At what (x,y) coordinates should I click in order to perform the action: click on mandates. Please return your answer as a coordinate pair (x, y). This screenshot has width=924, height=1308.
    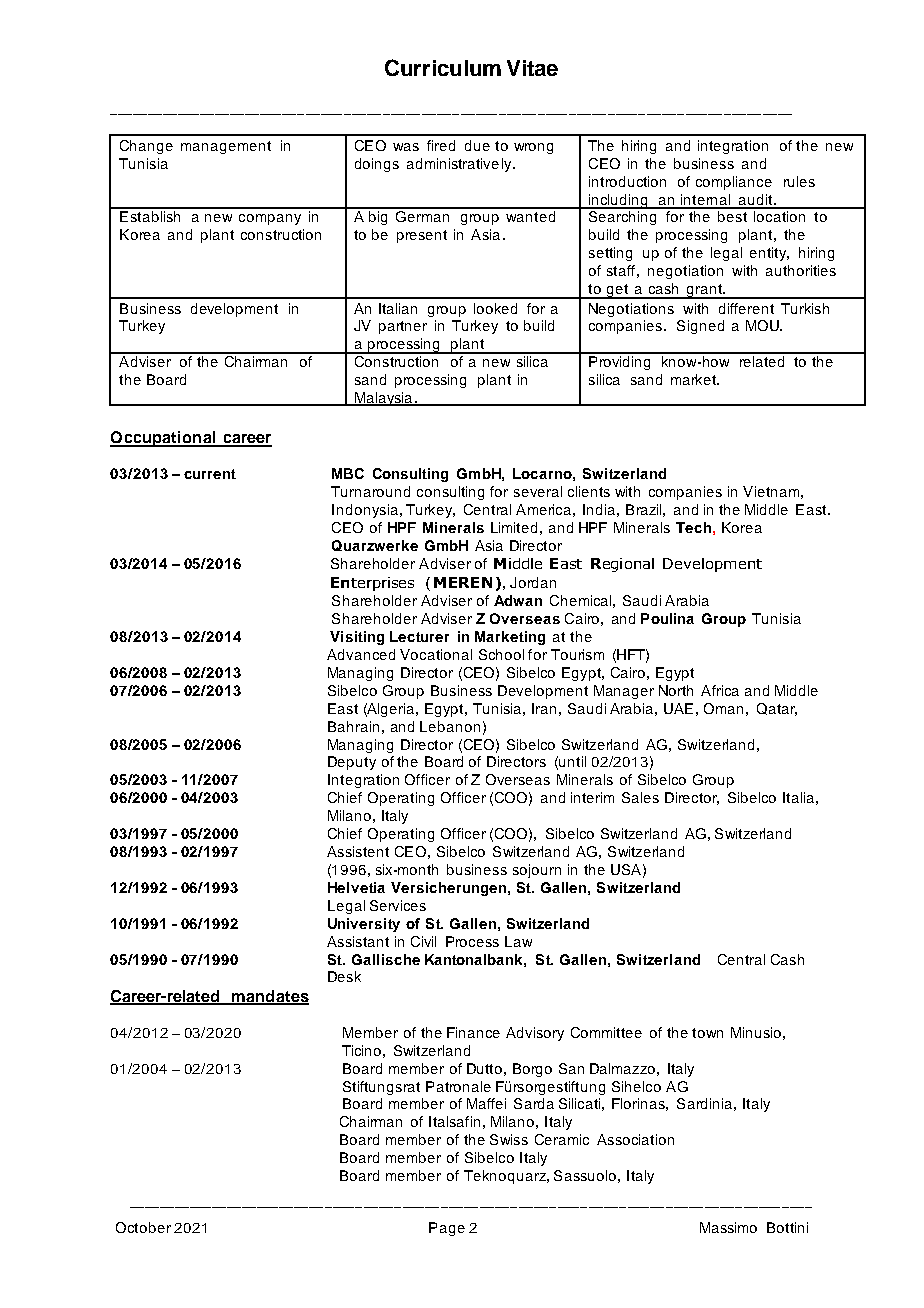
    Looking at the image, I should click on (269, 997).
